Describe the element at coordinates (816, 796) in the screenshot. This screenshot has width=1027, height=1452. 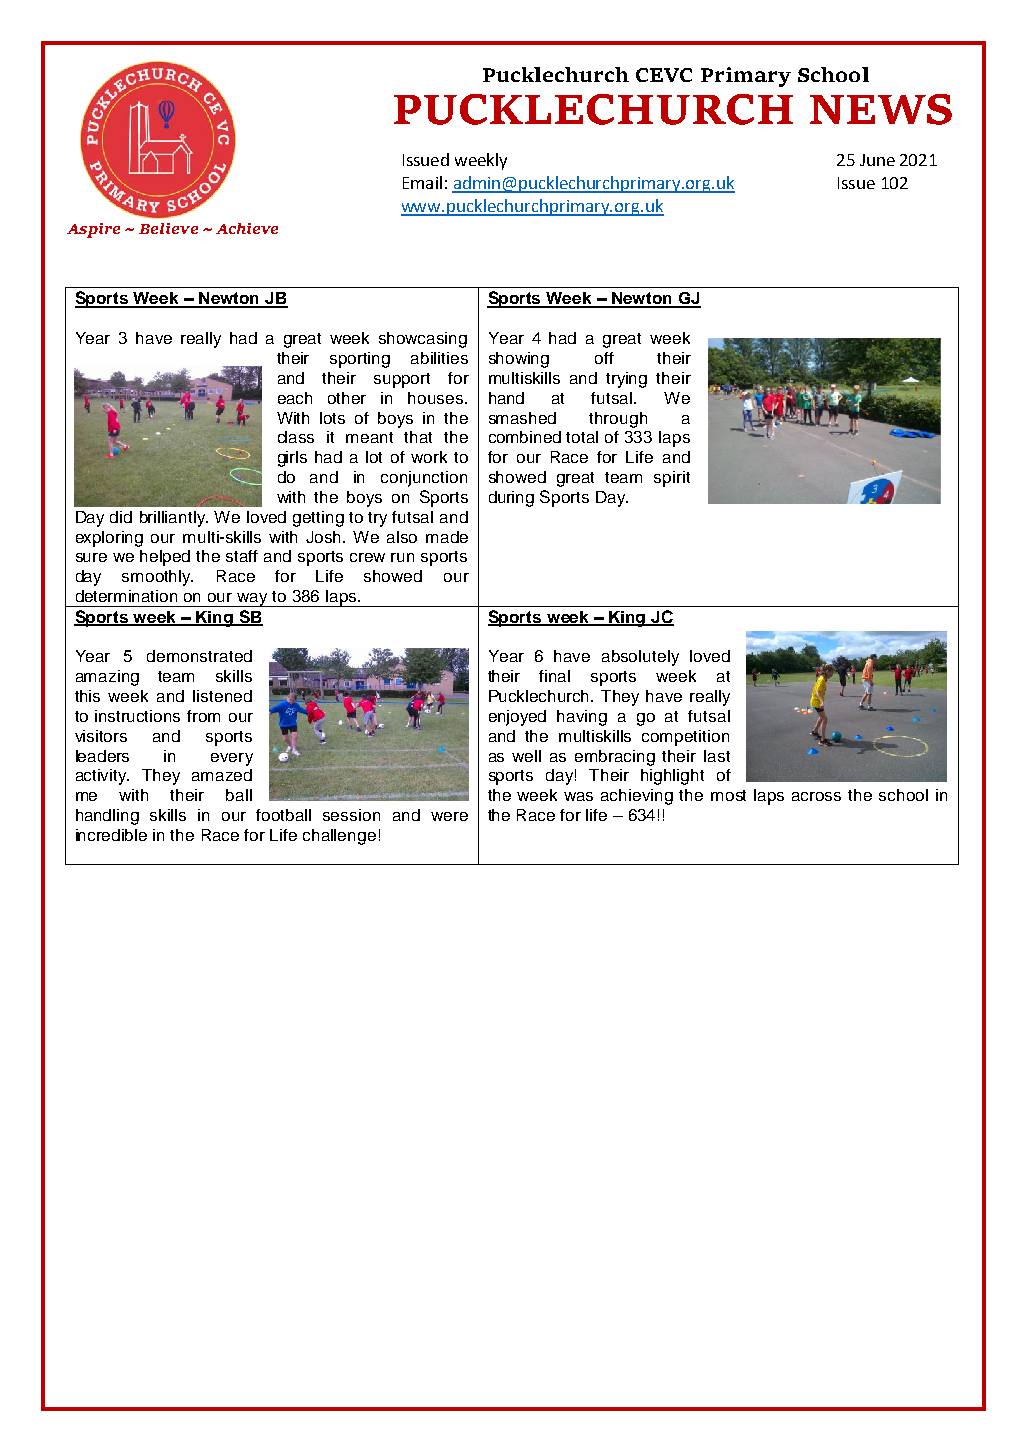
I see `across` at that location.
